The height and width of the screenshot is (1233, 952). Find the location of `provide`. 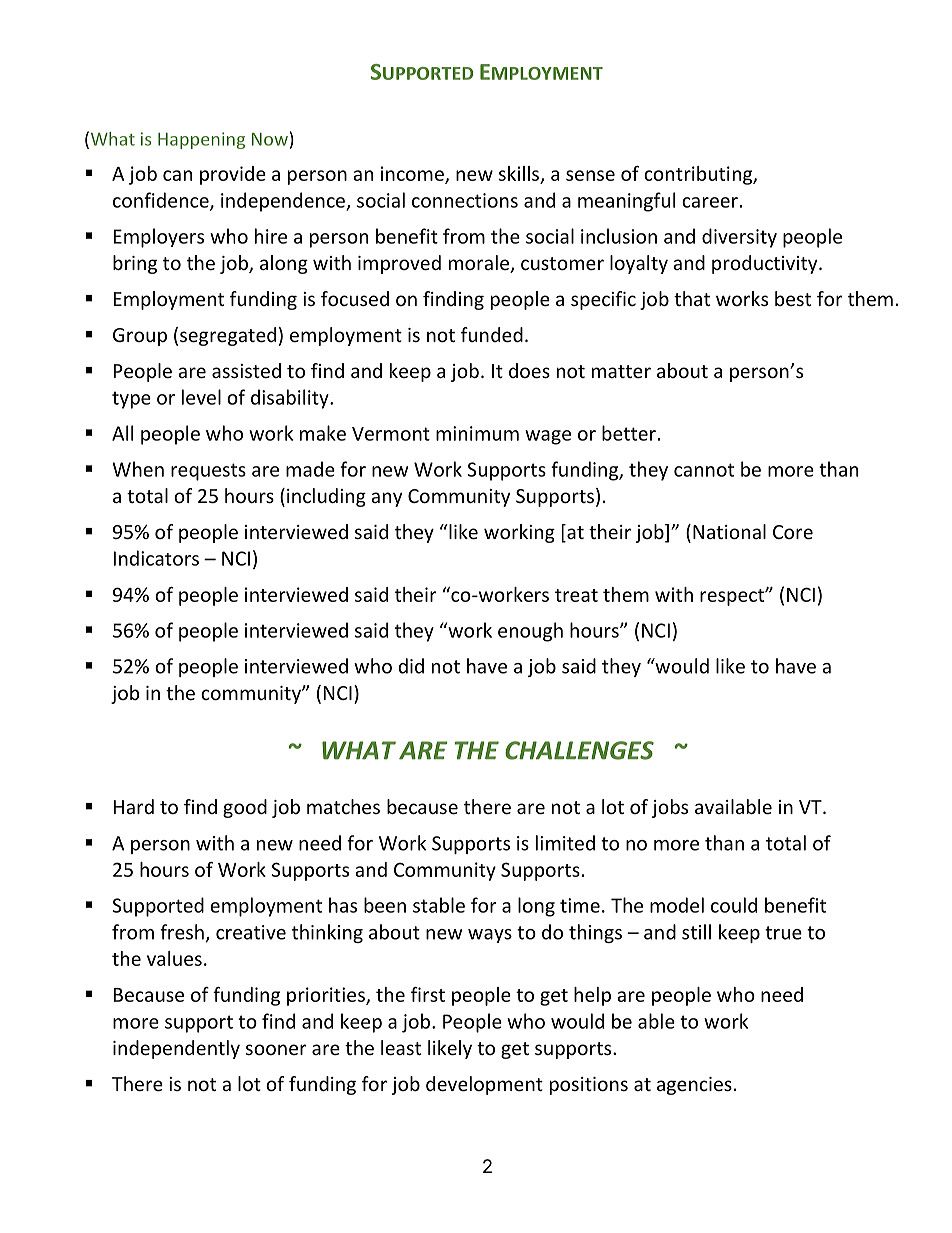

provide is located at coordinates (233, 175).
